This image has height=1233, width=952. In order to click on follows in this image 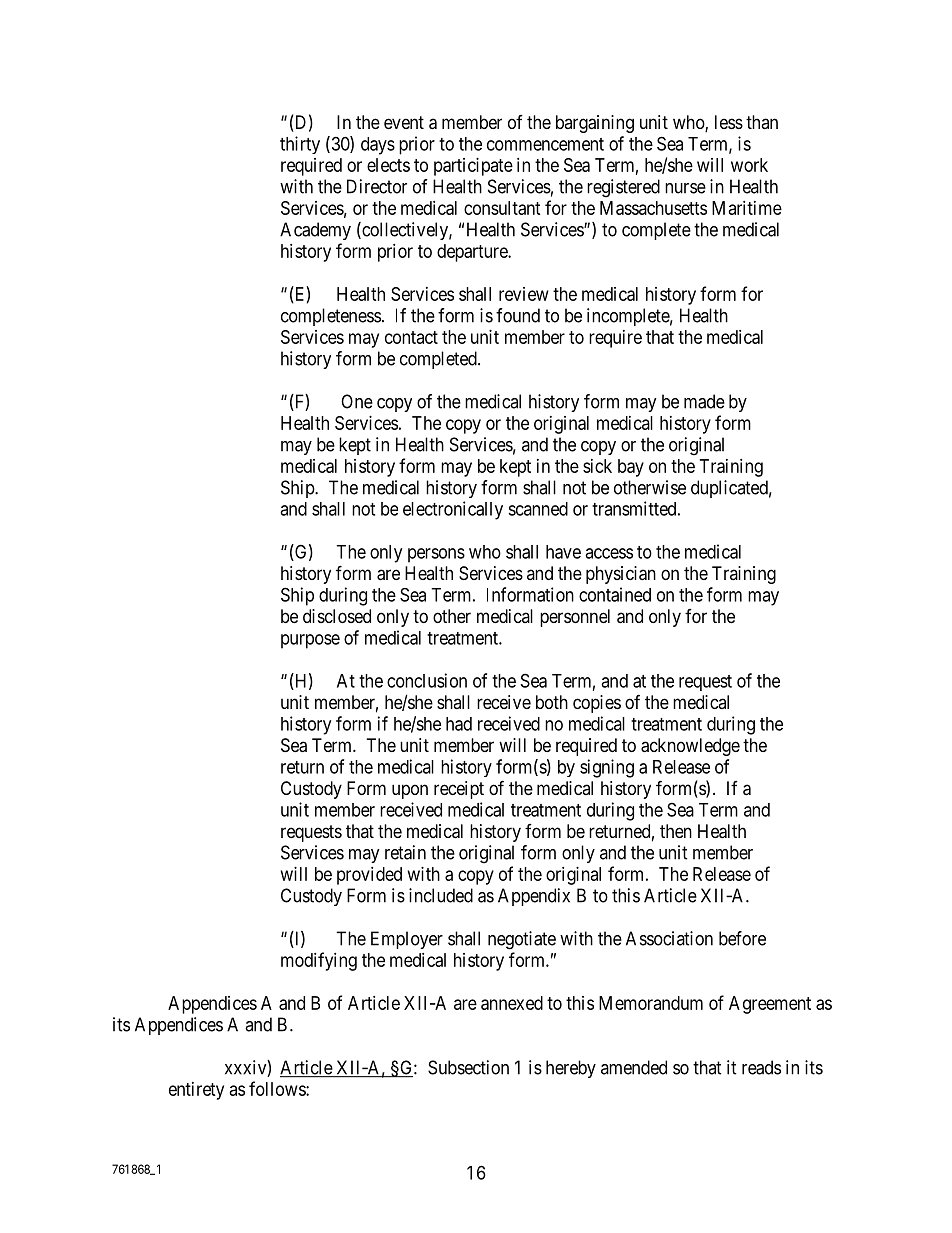, I will do `click(278, 1088)`.
